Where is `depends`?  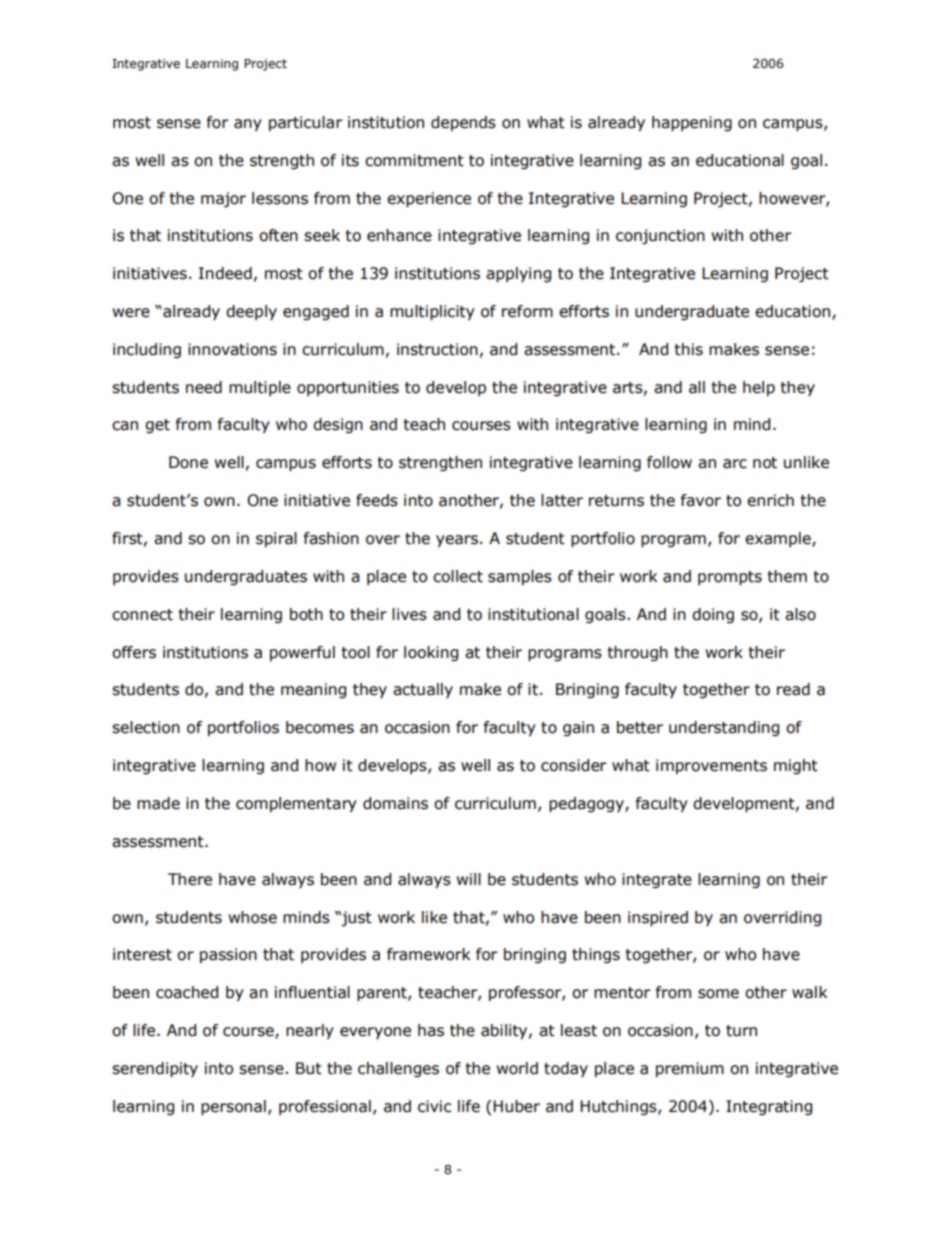 depends is located at coordinates (463, 123).
